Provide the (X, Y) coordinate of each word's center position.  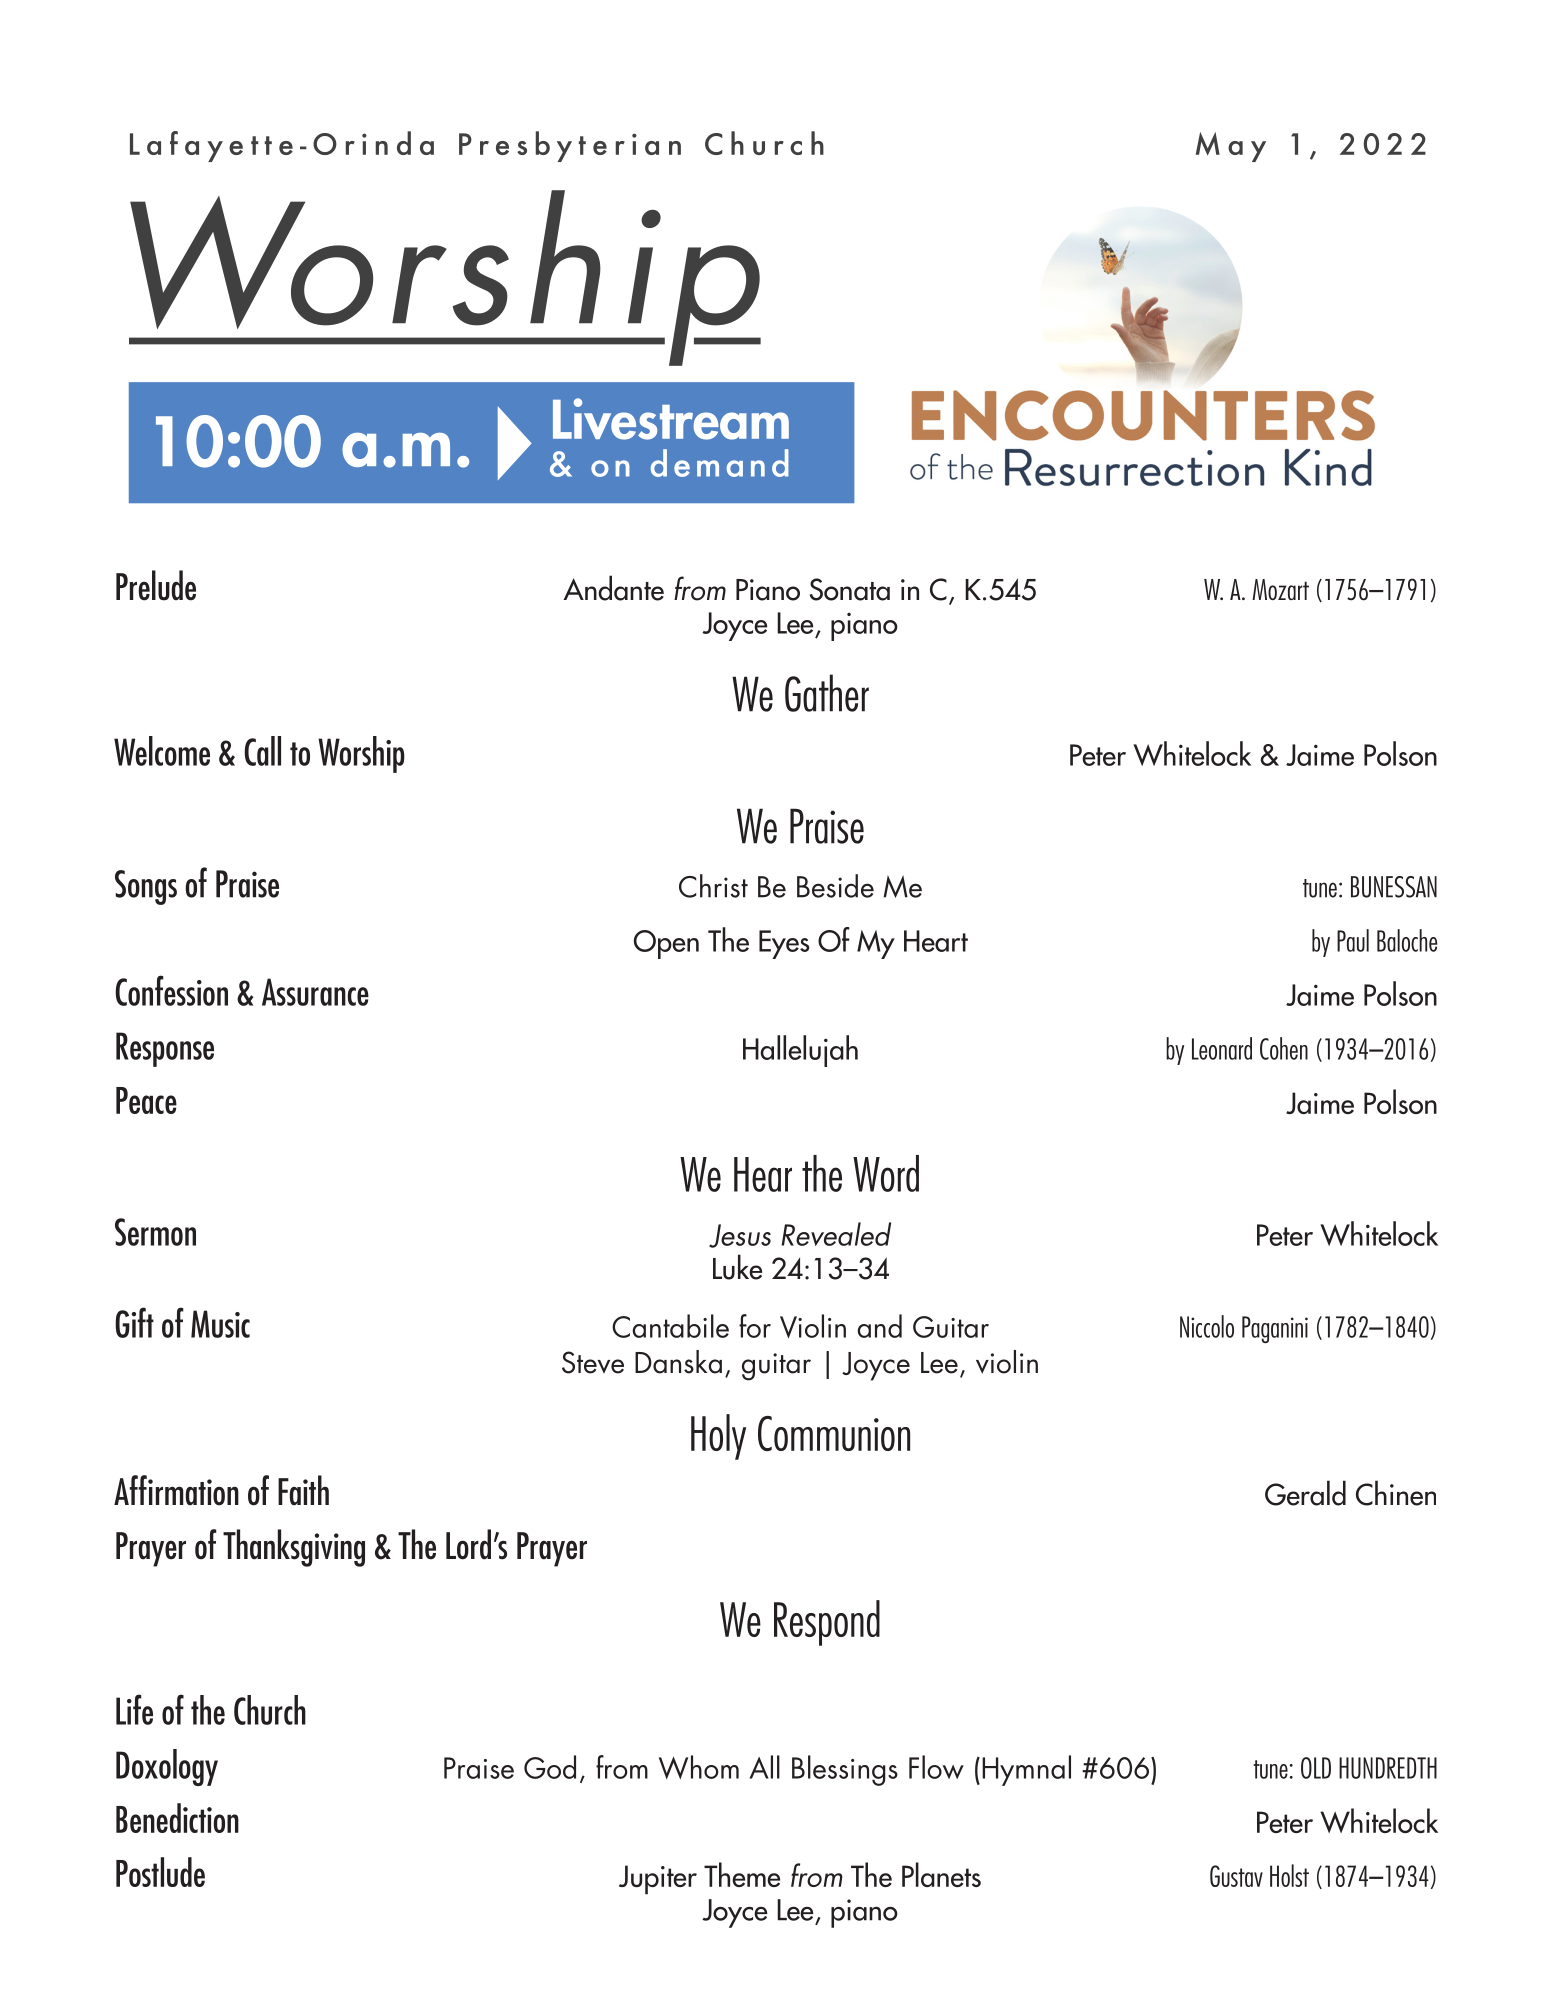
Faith (303, 1490)
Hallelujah (800, 1051)
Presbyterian (570, 146)
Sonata (850, 589)
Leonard (1222, 1048)
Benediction (177, 1818)
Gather (827, 693)
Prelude (156, 585)
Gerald (1305, 1493)
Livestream (671, 419)
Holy (718, 1437)
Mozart (1280, 589)
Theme (742, 1874)
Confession (171, 990)
